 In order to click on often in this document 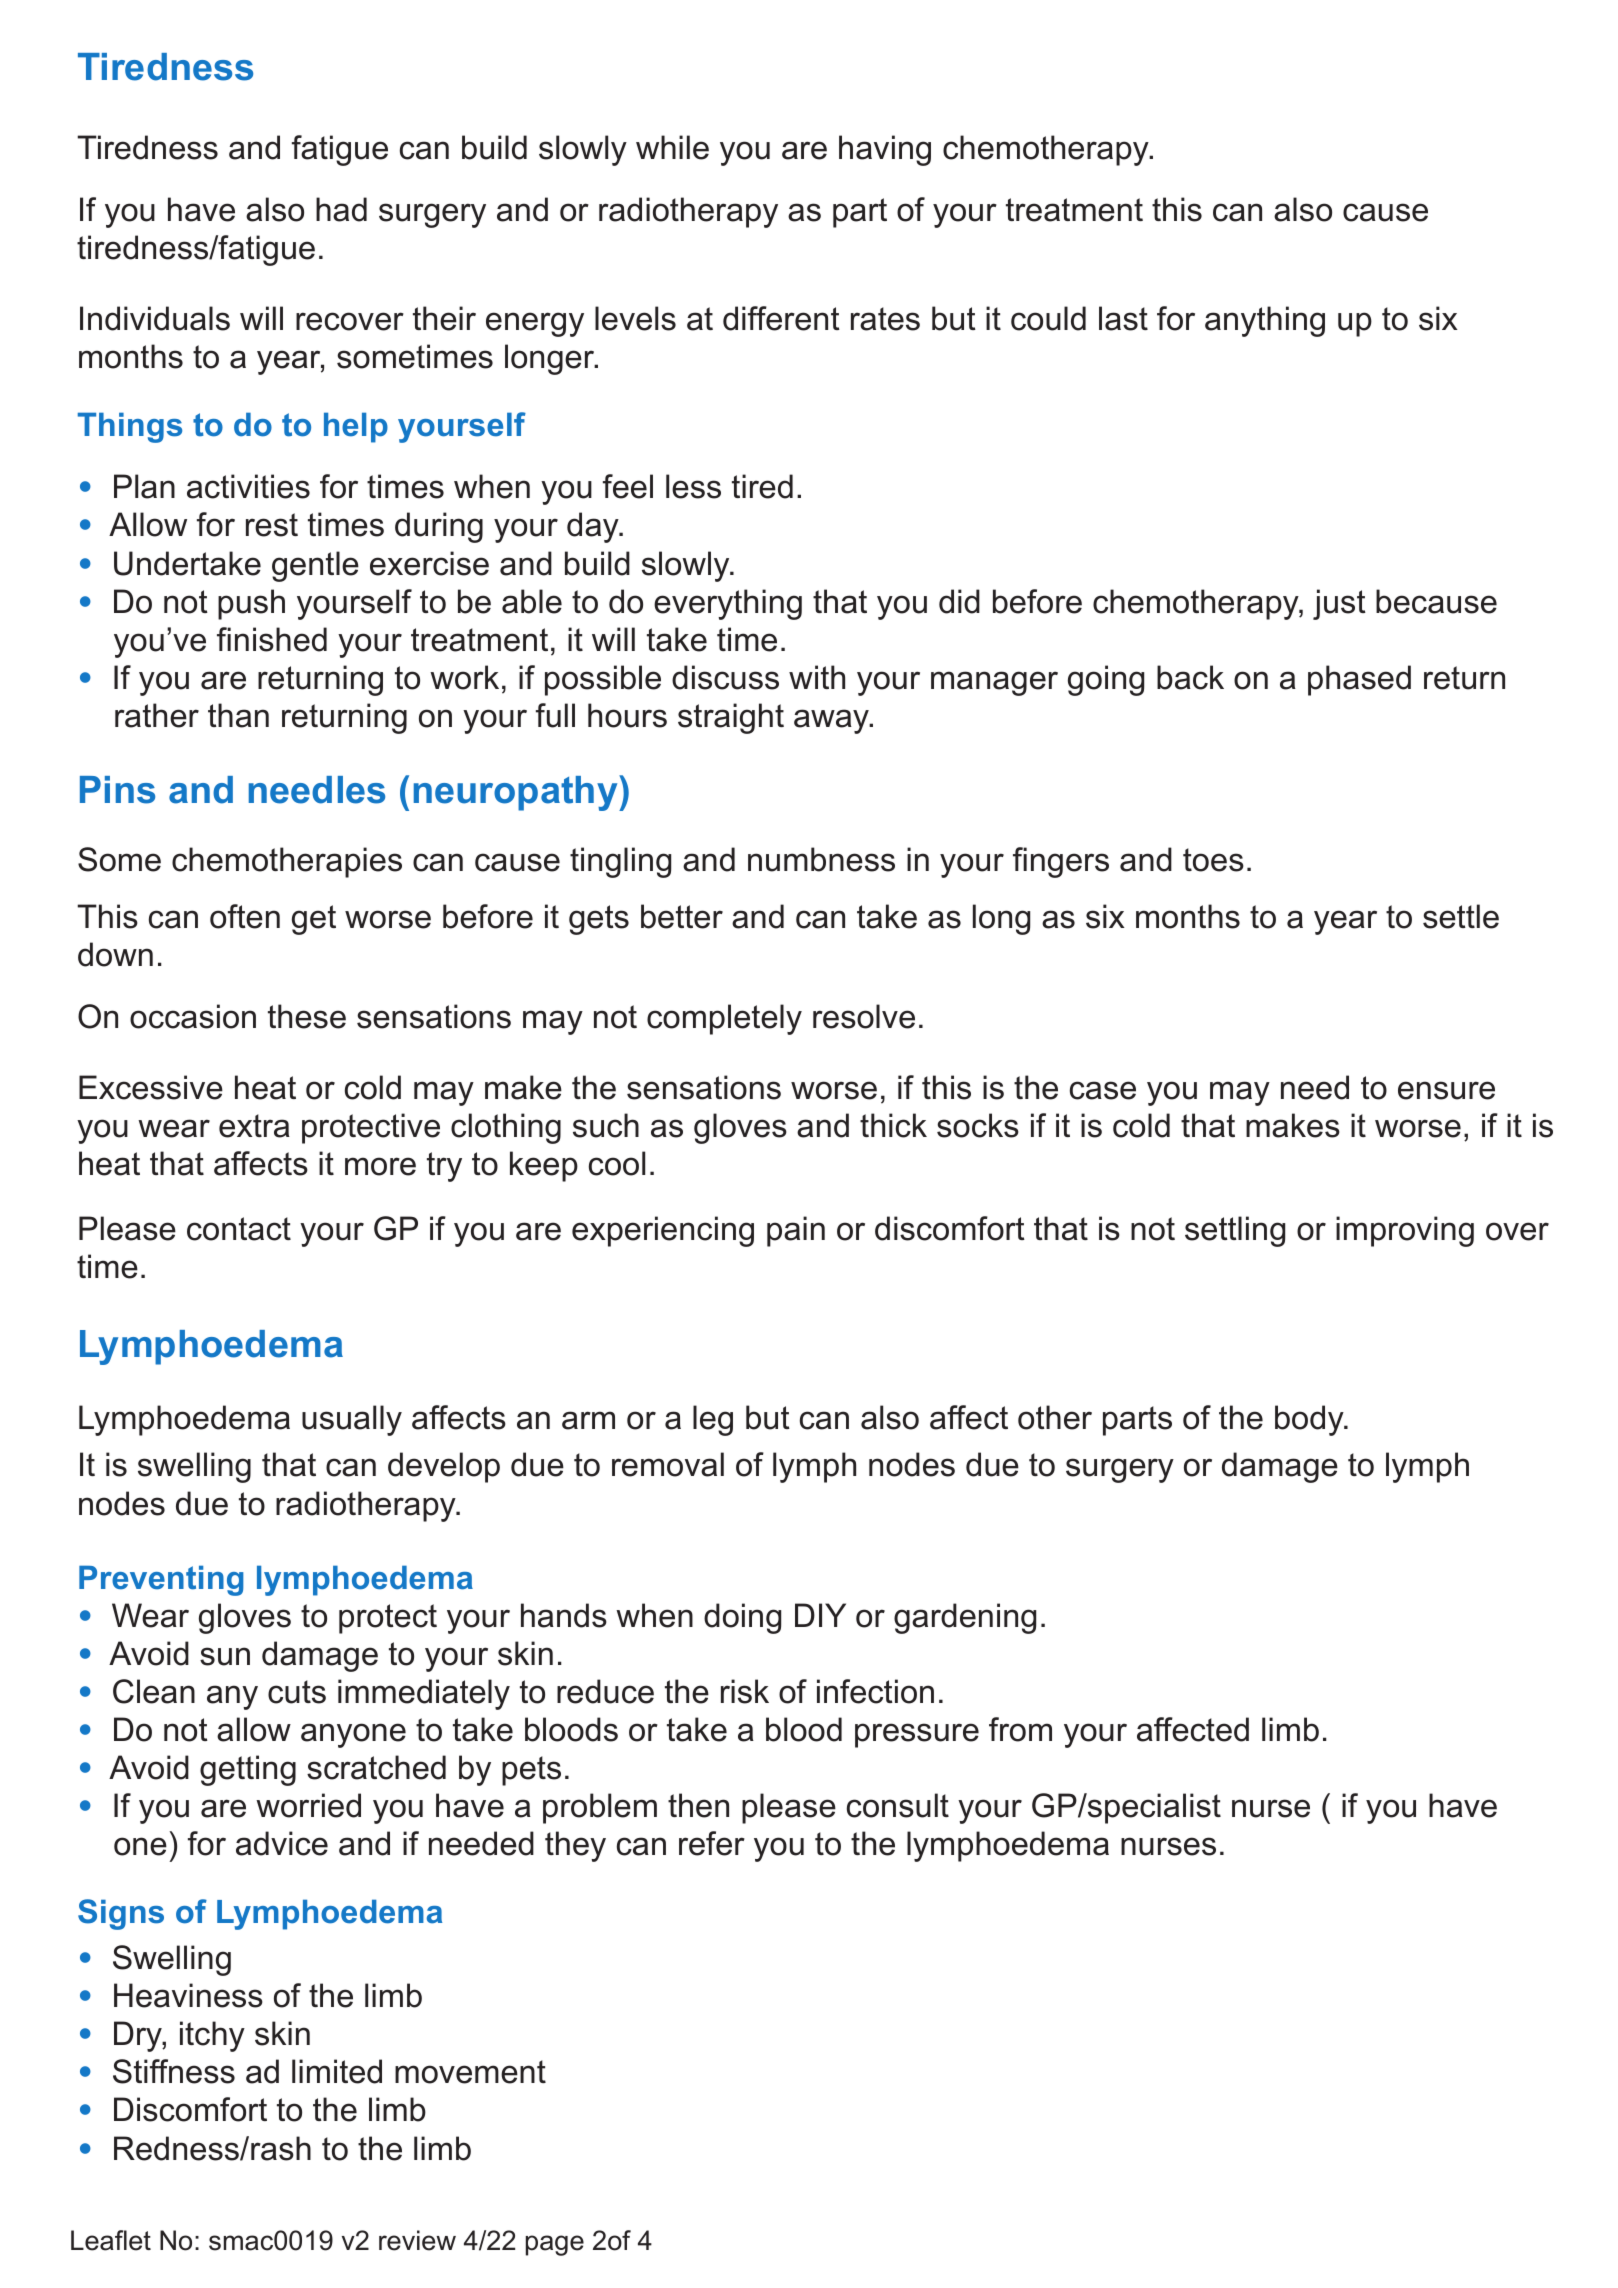, I will do `click(245, 916)`.
